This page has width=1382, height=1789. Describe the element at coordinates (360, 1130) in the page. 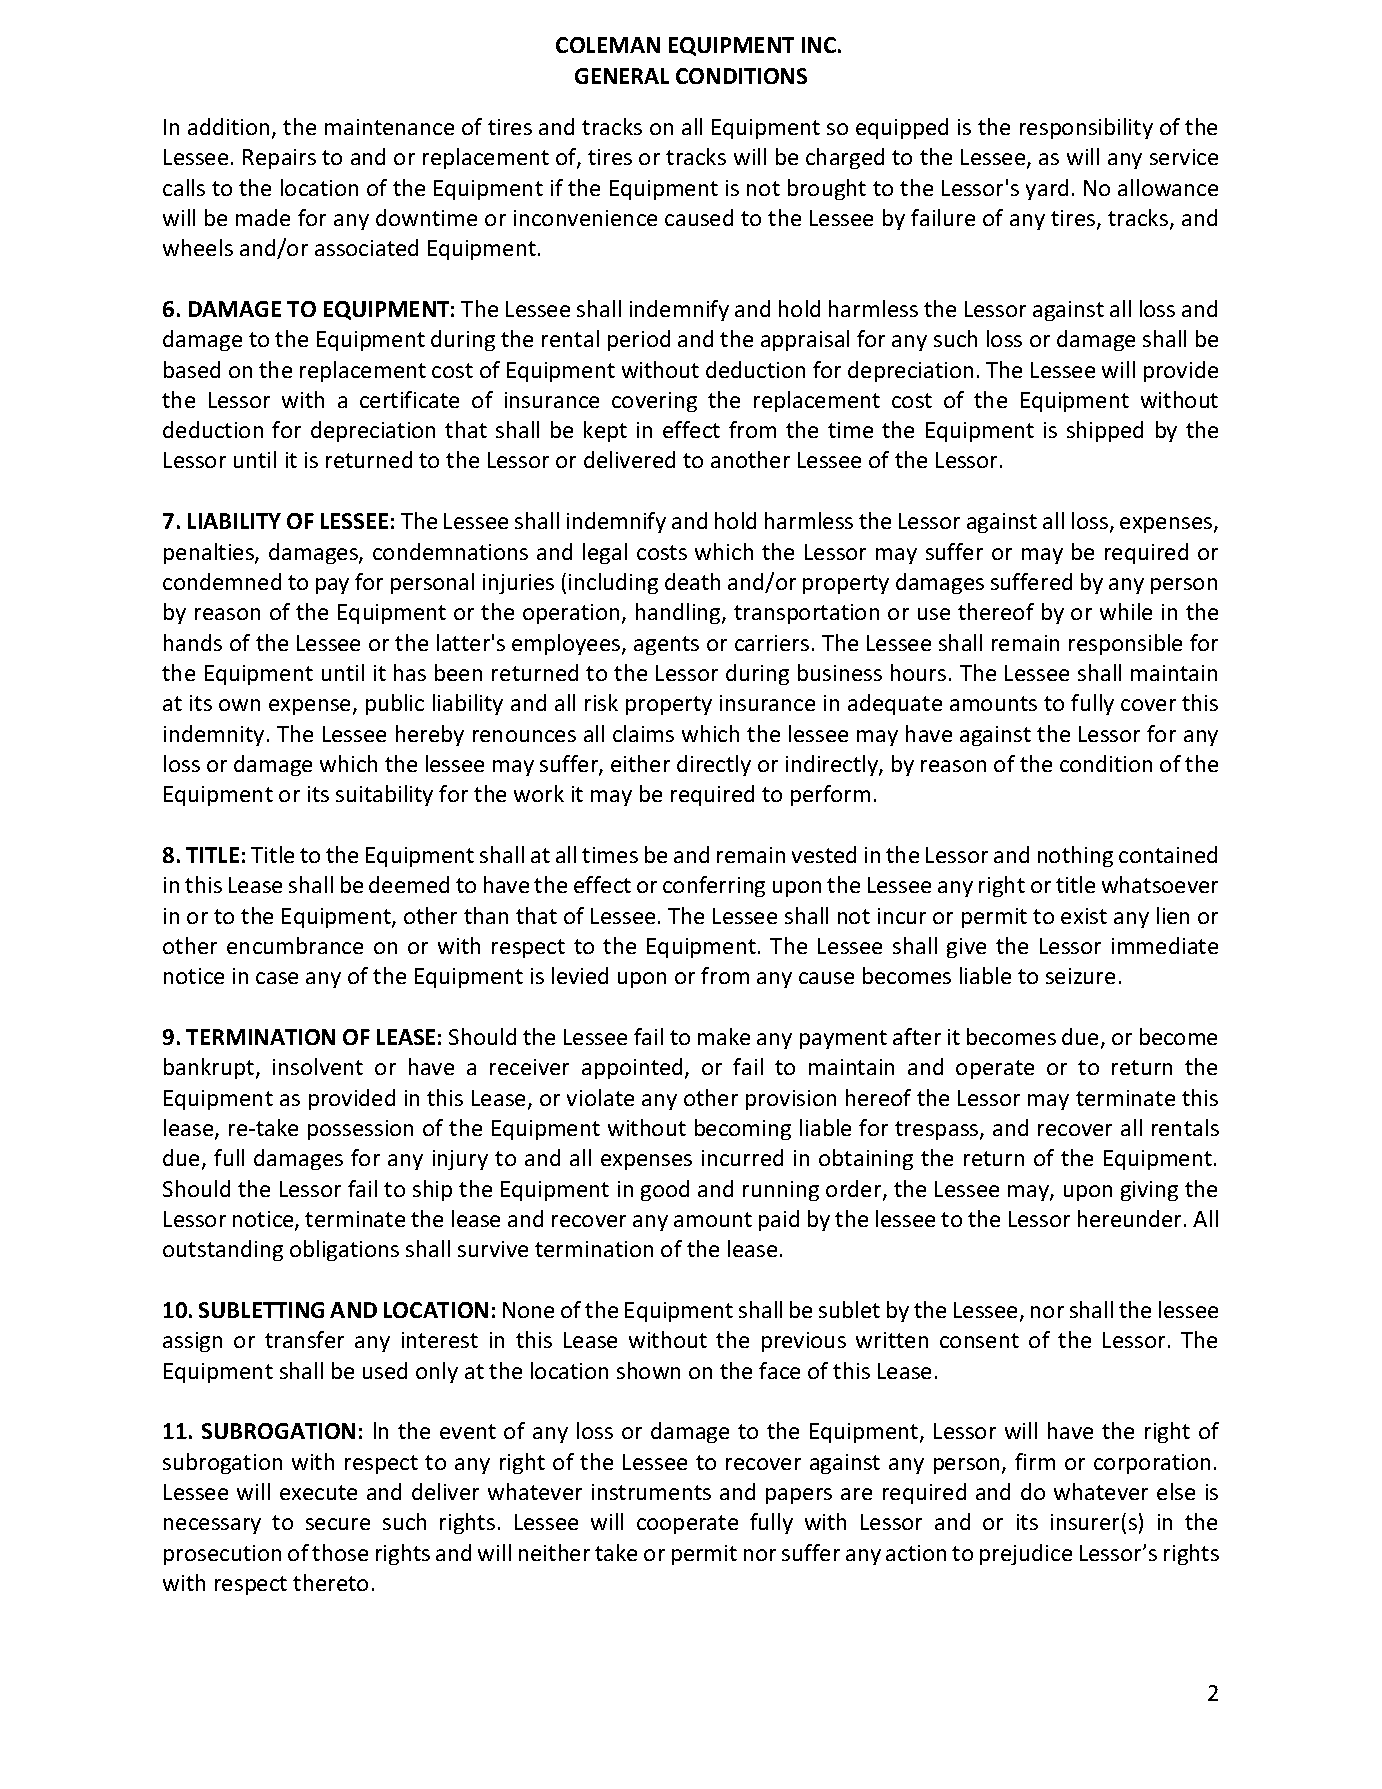

I see `possession` at that location.
